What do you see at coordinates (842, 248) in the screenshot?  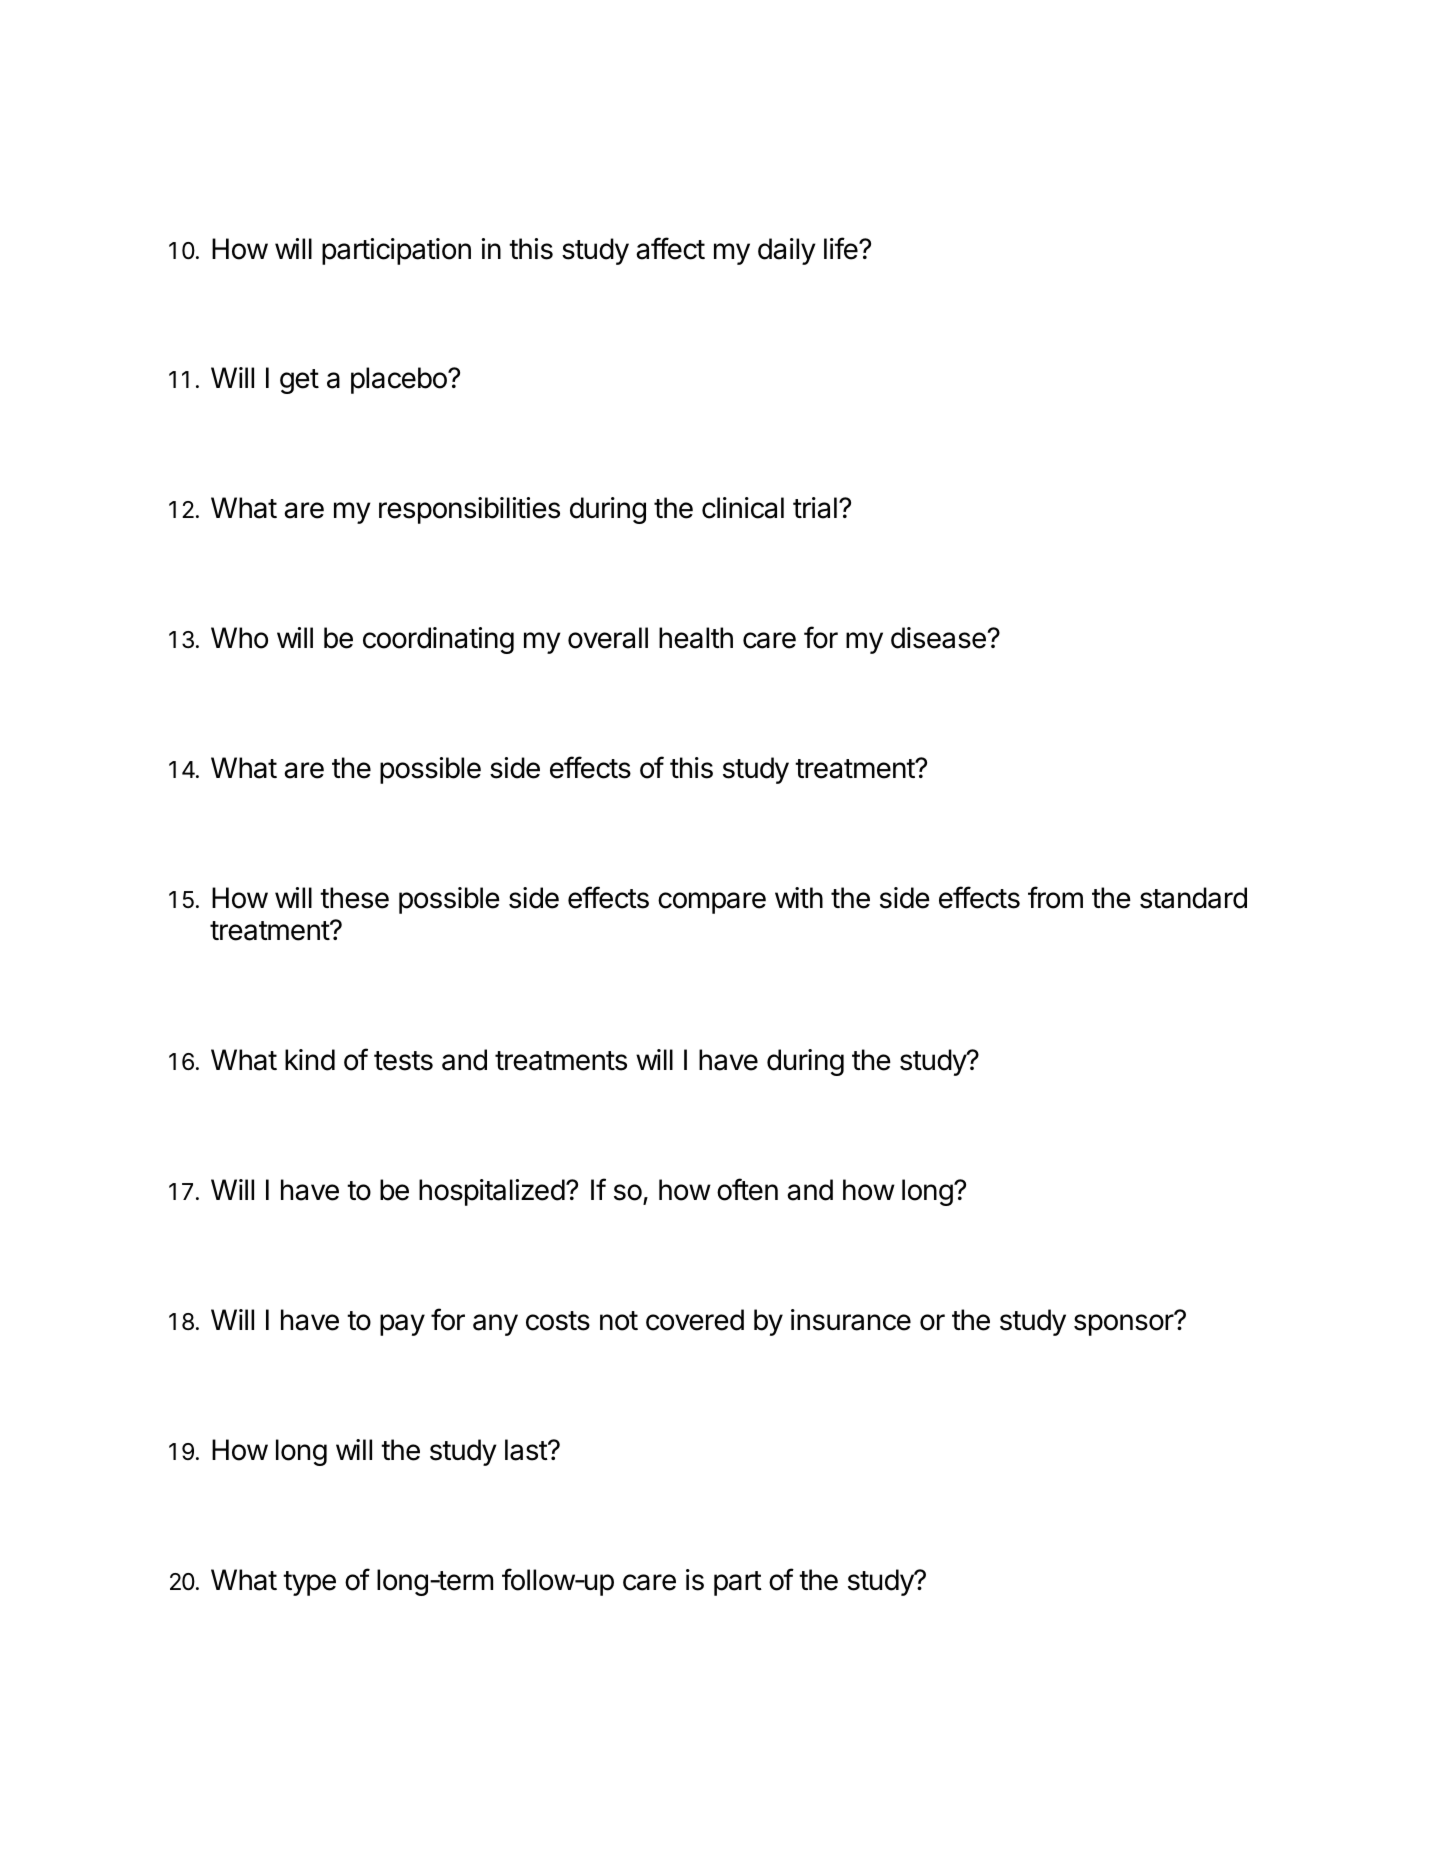 I see `life` at bounding box center [842, 248].
